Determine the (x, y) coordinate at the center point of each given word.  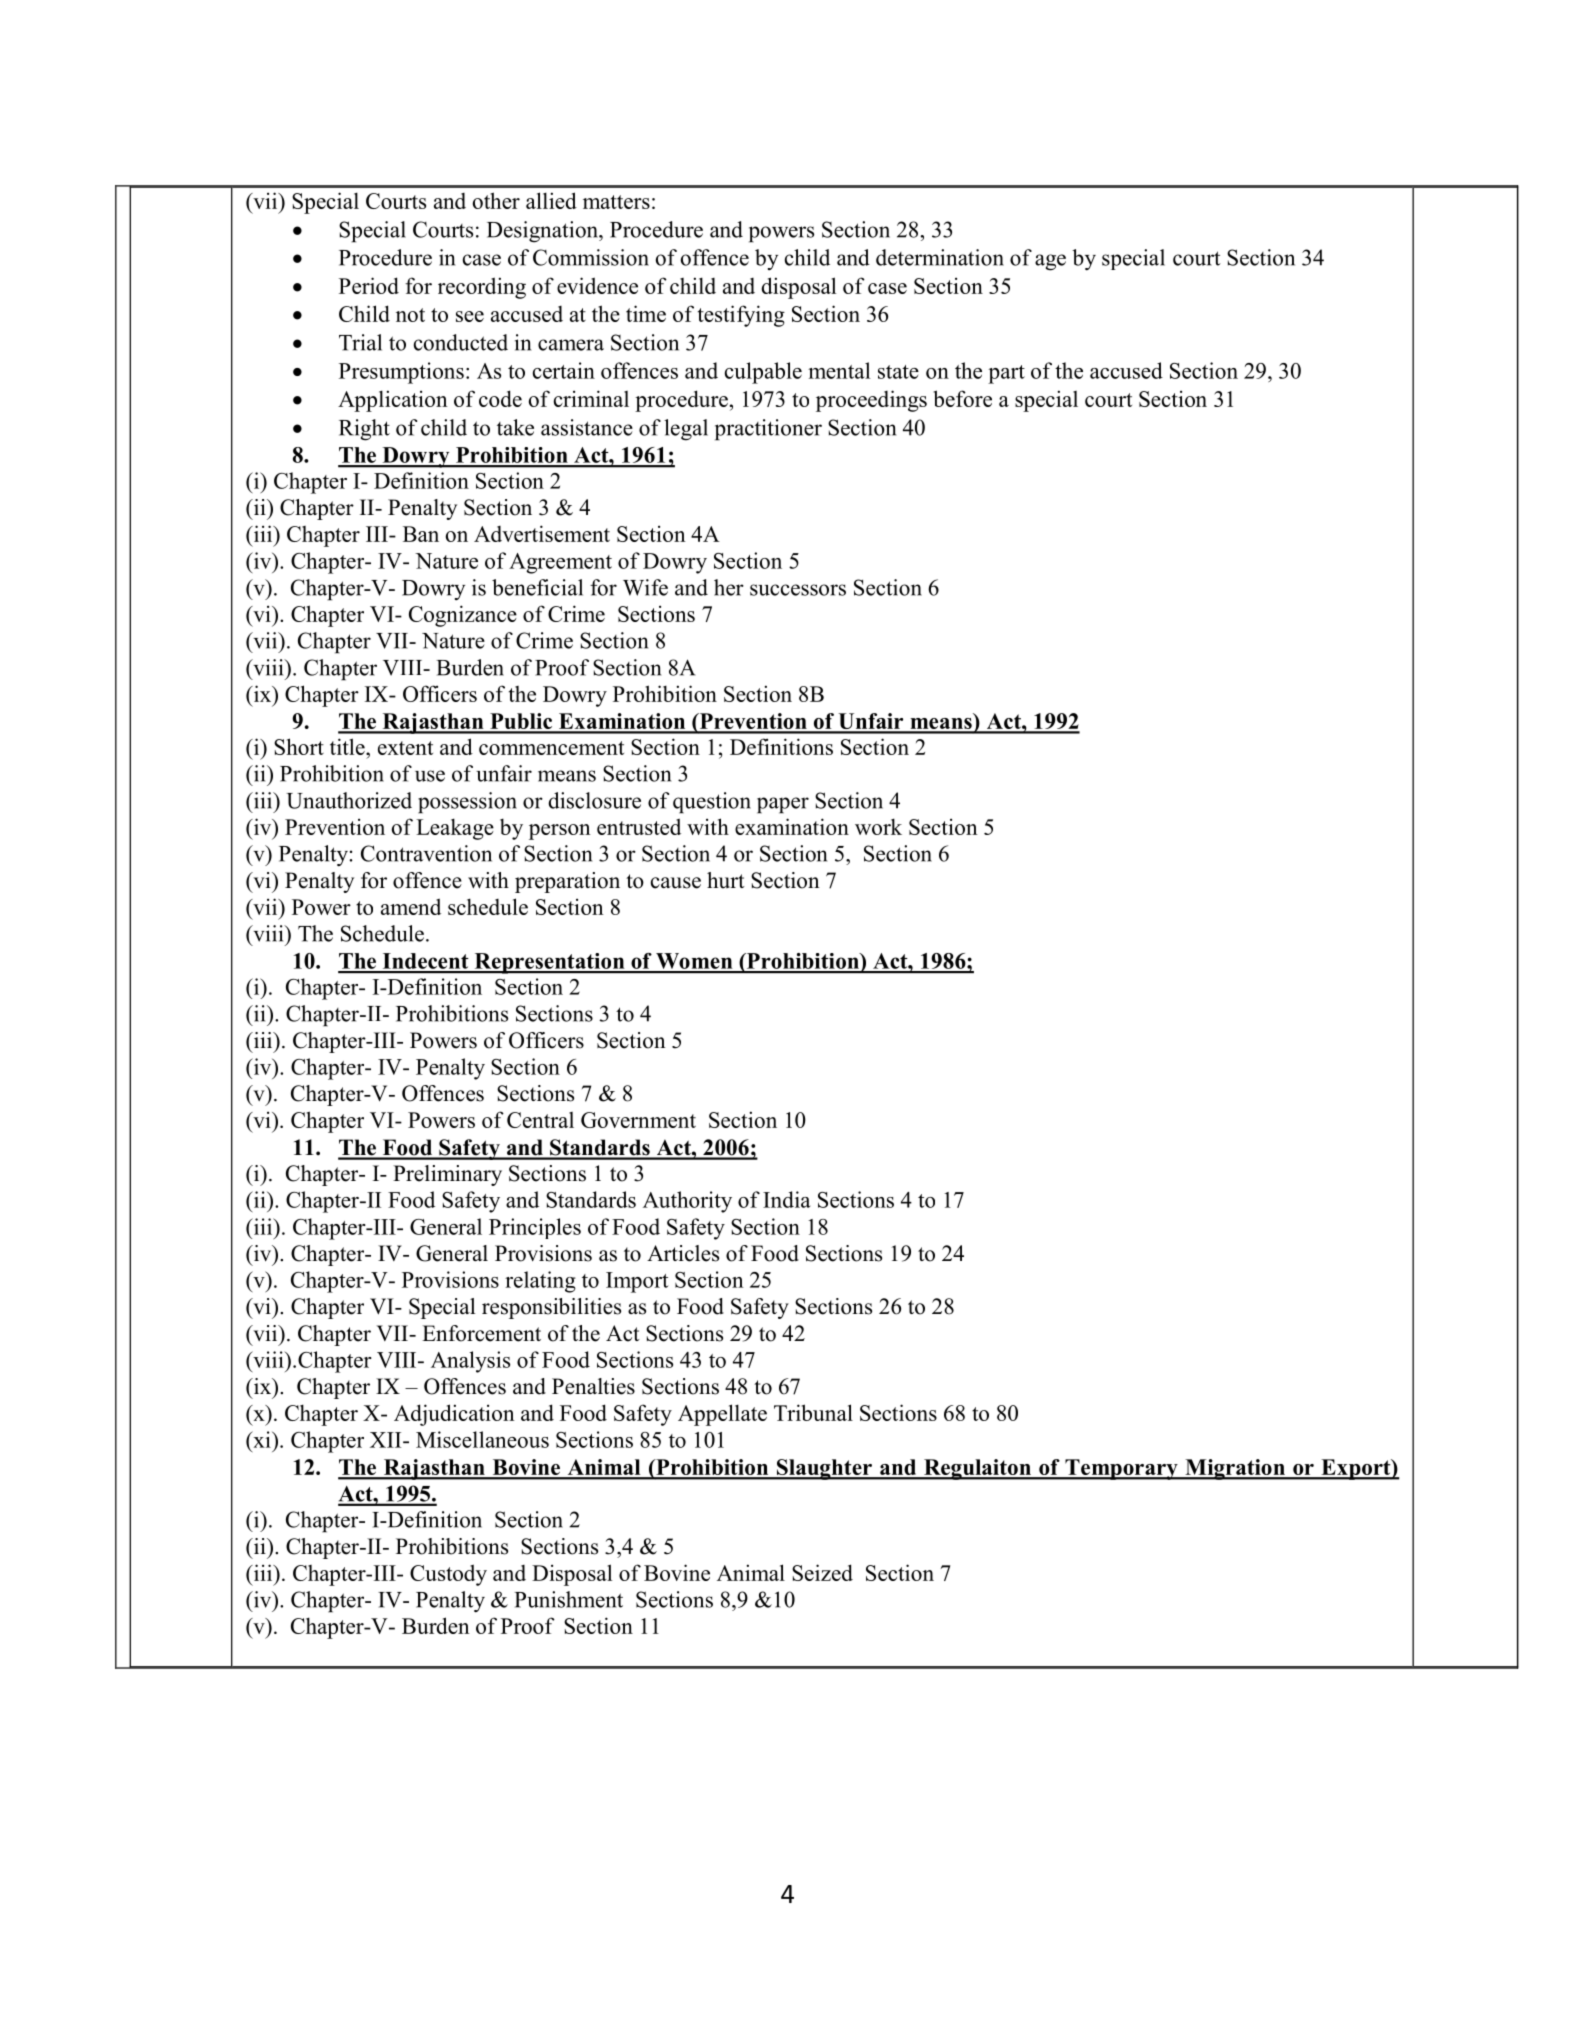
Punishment (568, 1599)
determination (940, 257)
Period (369, 285)
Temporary (1121, 1469)
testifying (741, 316)
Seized (822, 1572)
